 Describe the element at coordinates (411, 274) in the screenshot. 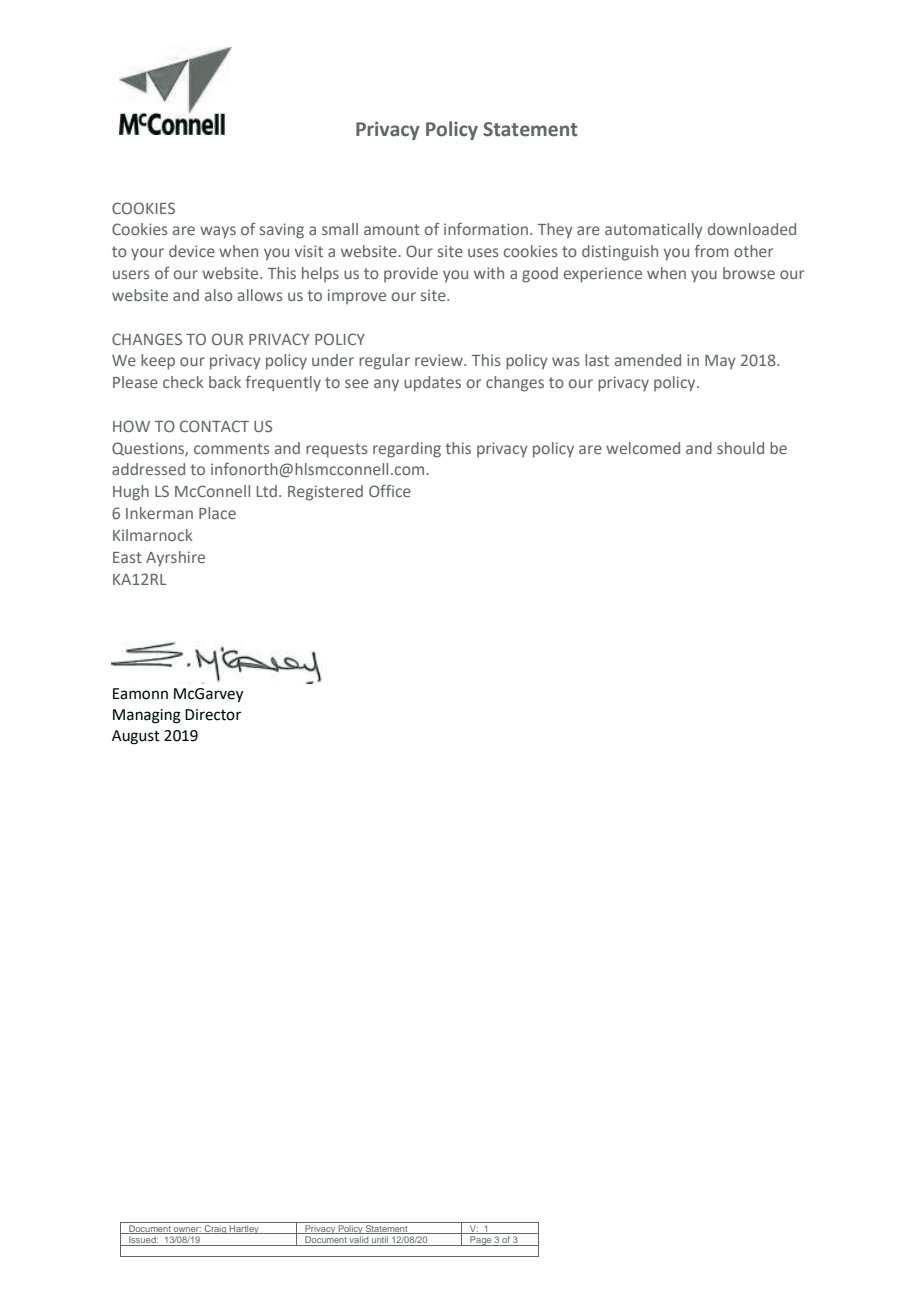

I see `provide` at that location.
